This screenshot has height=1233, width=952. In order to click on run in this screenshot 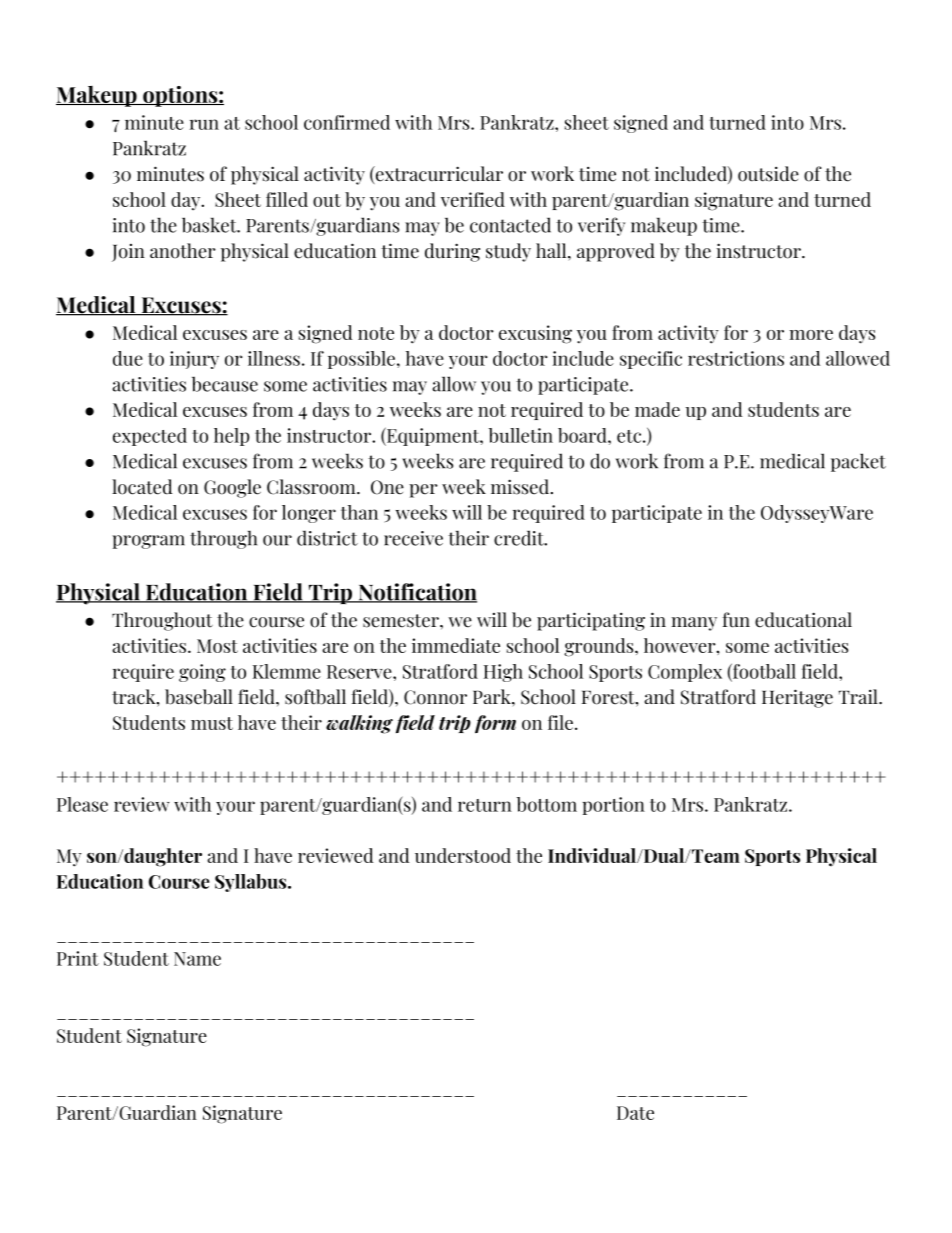, I will do `click(204, 124)`.
